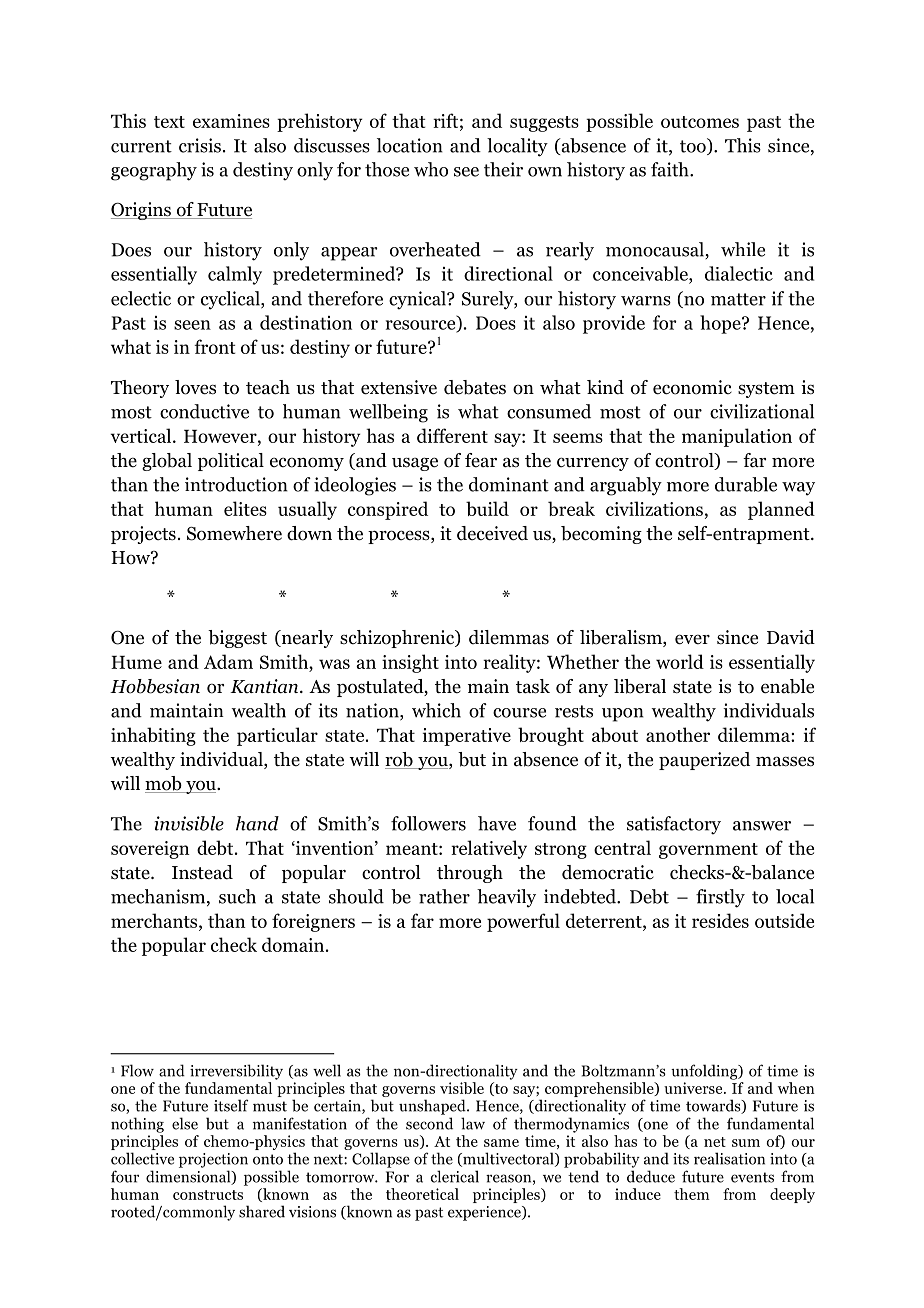 The width and height of the screenshot is (924, 1308). I want to click on resides, so click(720, 920).
